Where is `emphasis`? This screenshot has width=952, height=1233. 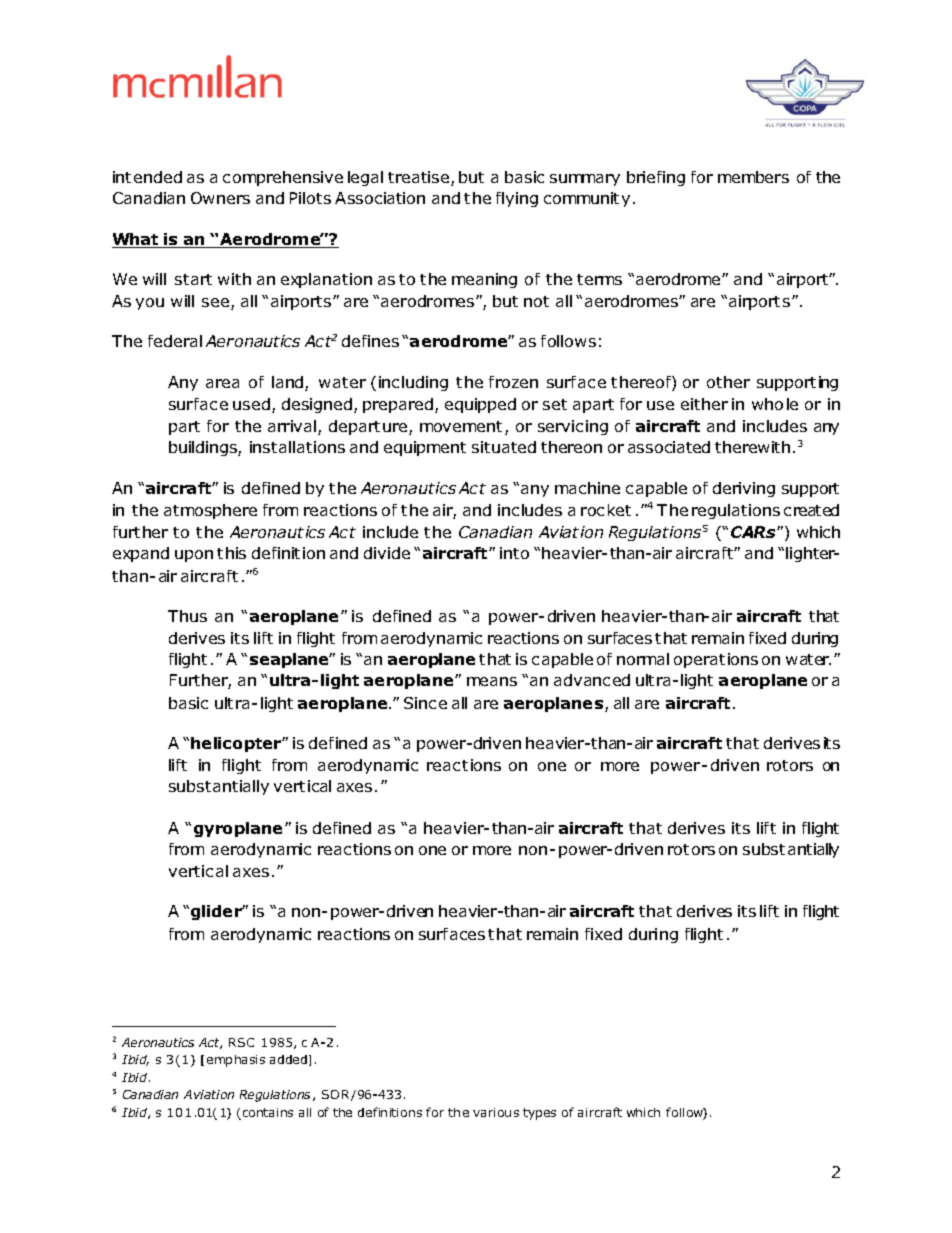
emphasis is located at coordinates (236, 1061).
